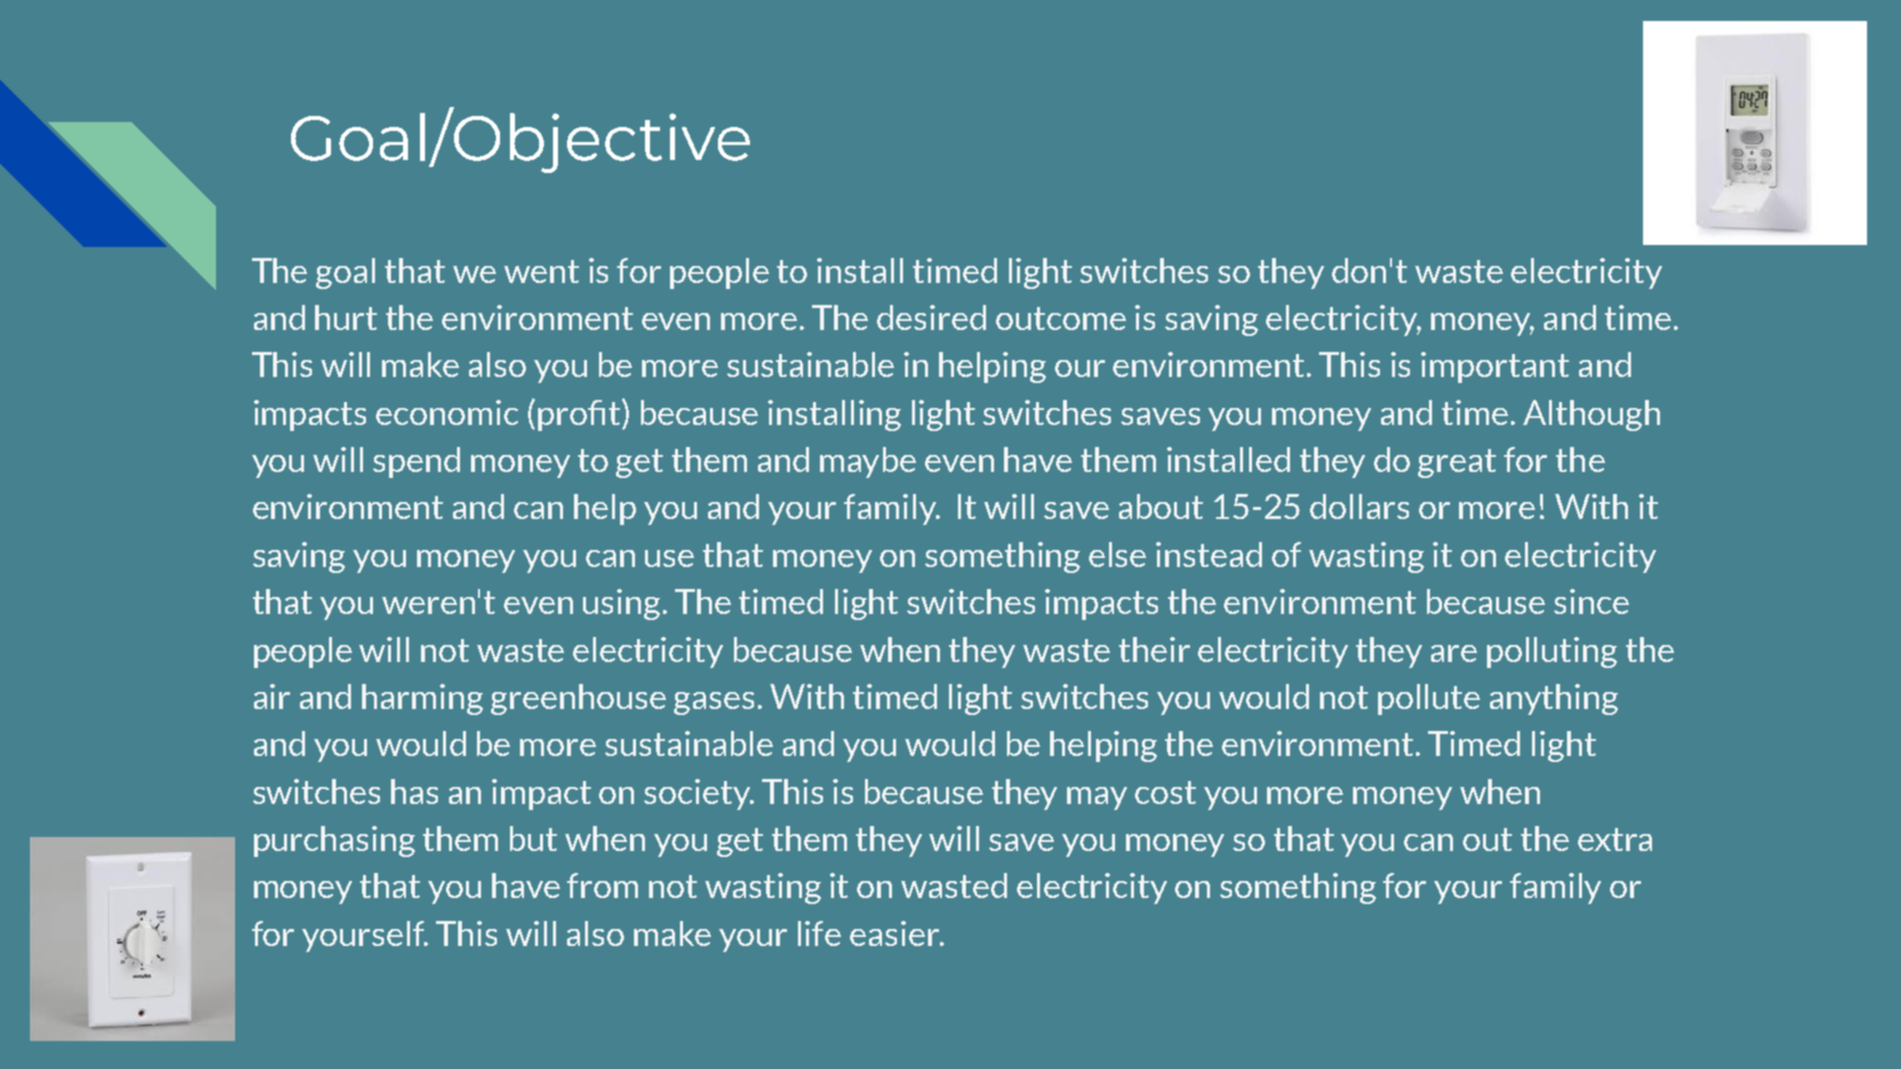 This screenshot has height=1069, width=1901. What do you see at coordinates (1495, 367) in the screenshot?
I see `important` at bounding box center [1495, 367].
